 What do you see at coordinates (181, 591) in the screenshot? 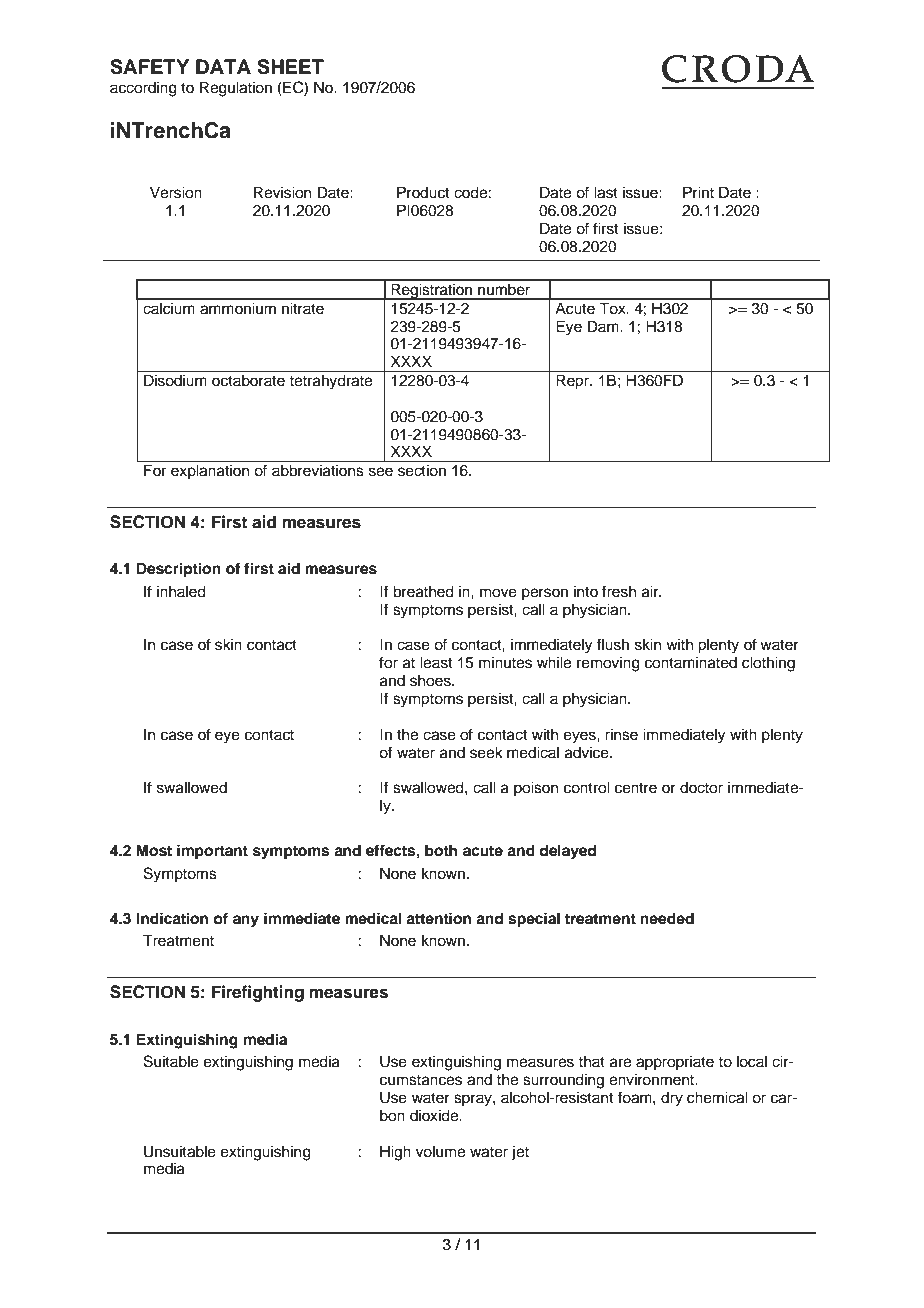
I see `inhaled` at bounding box center [181, 591].
